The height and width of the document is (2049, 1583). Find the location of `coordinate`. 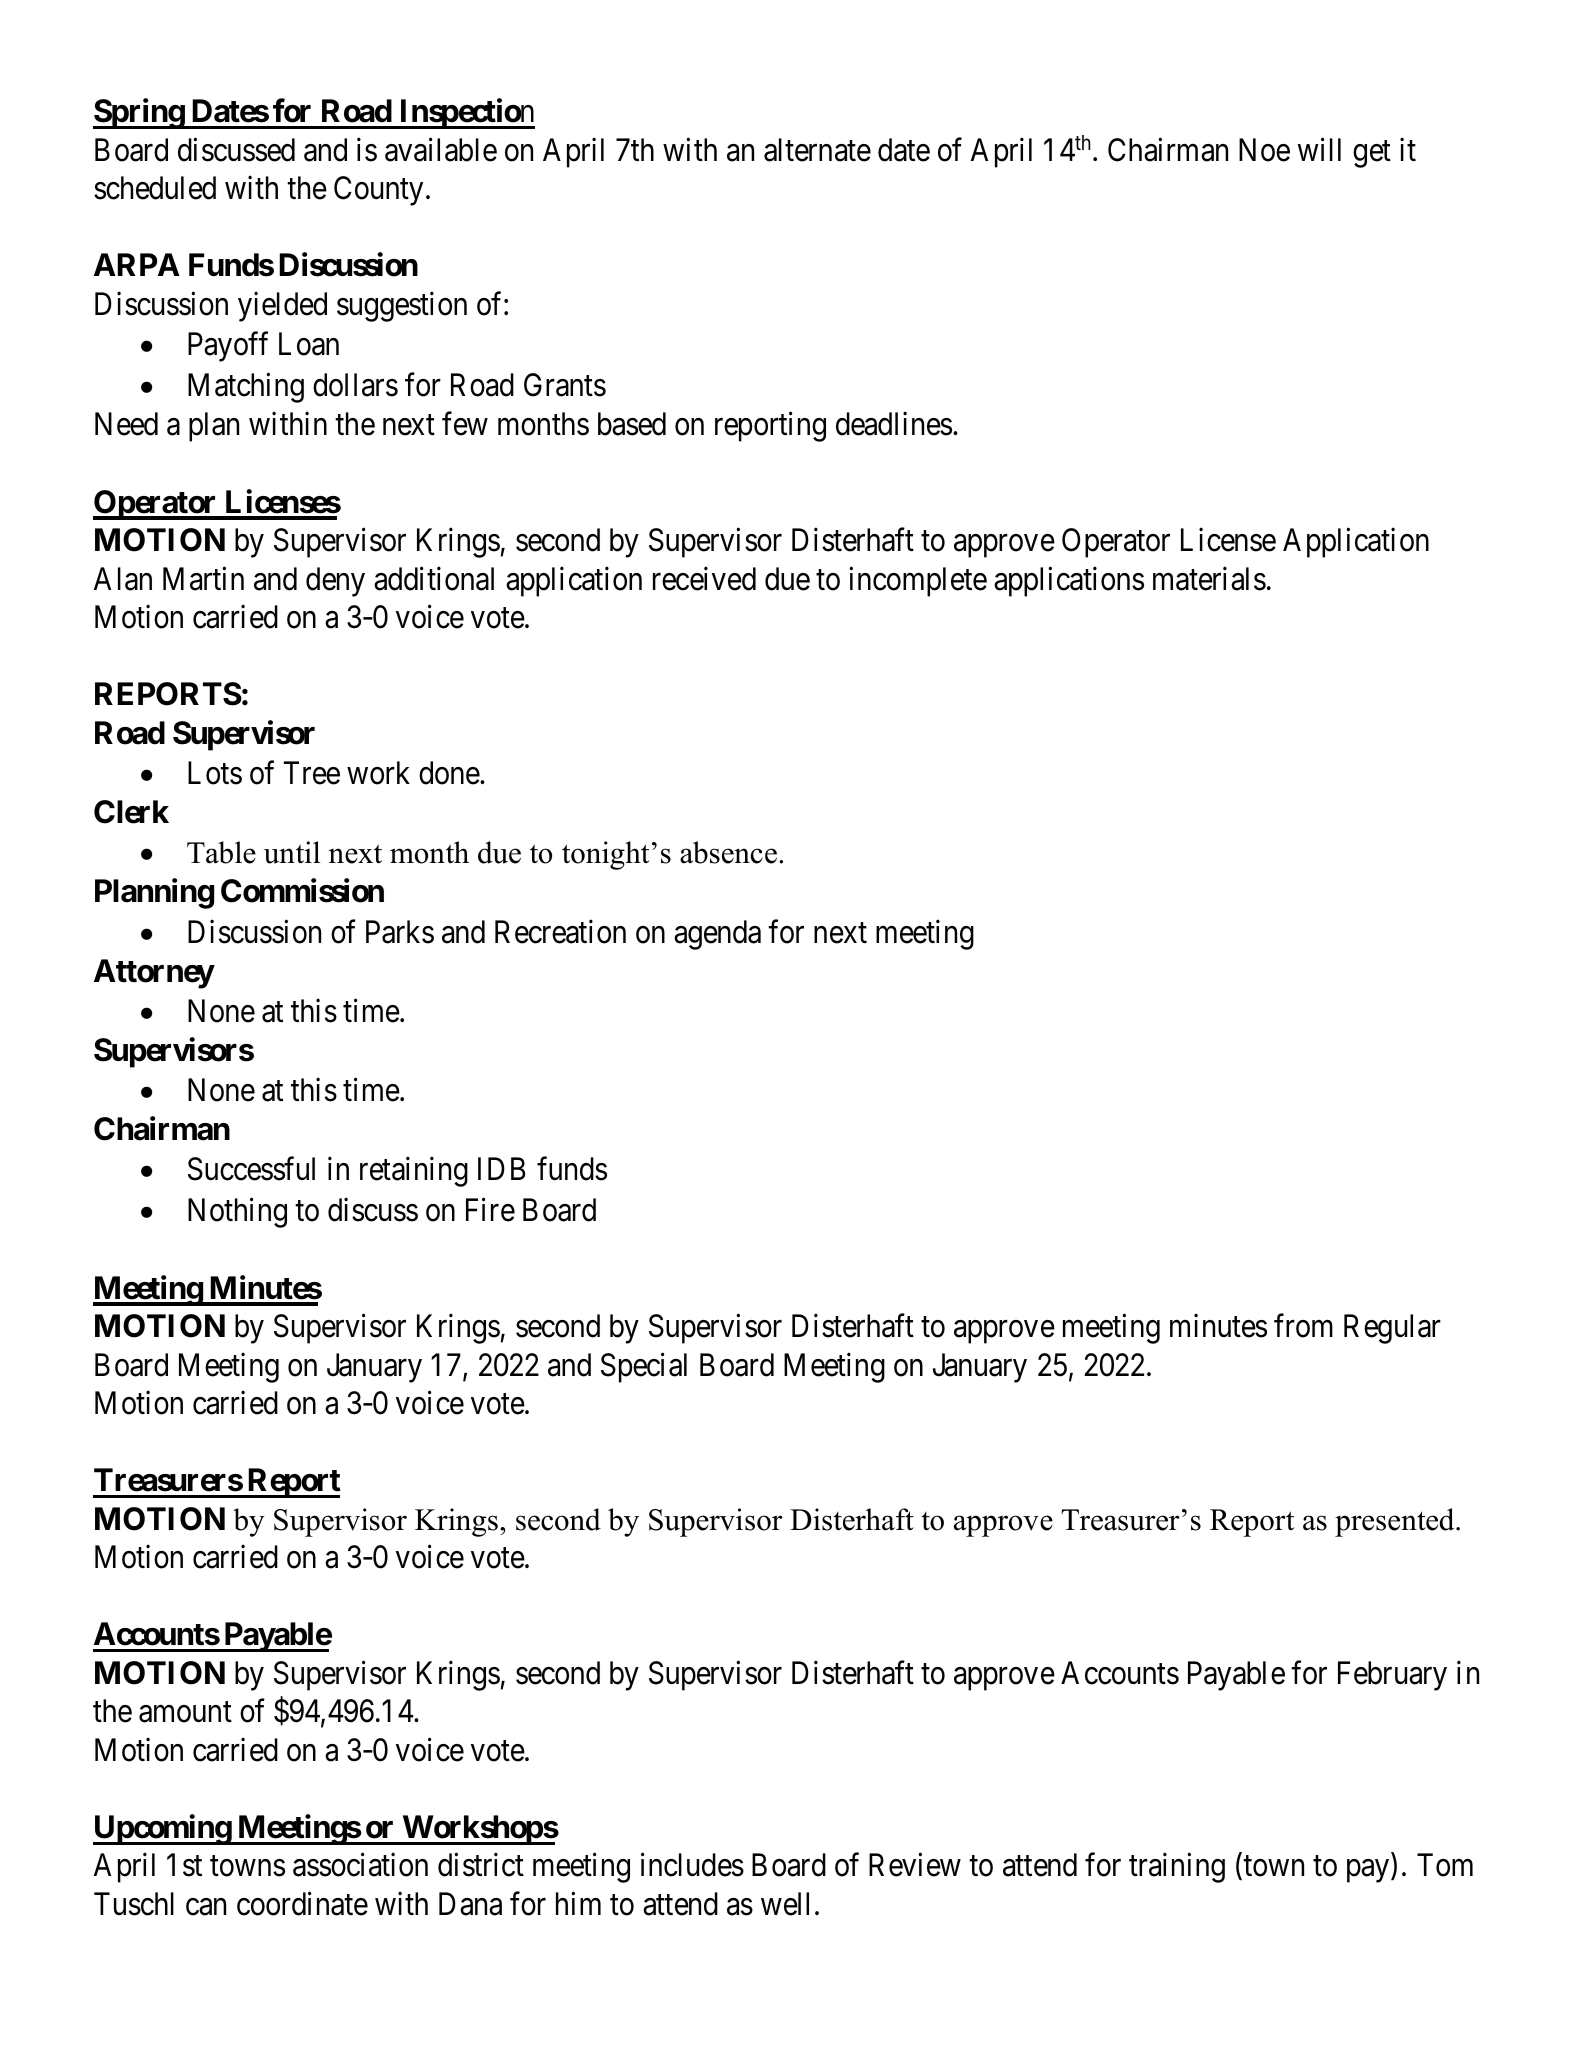

coordinate is located at coordinates (302, 1904).
